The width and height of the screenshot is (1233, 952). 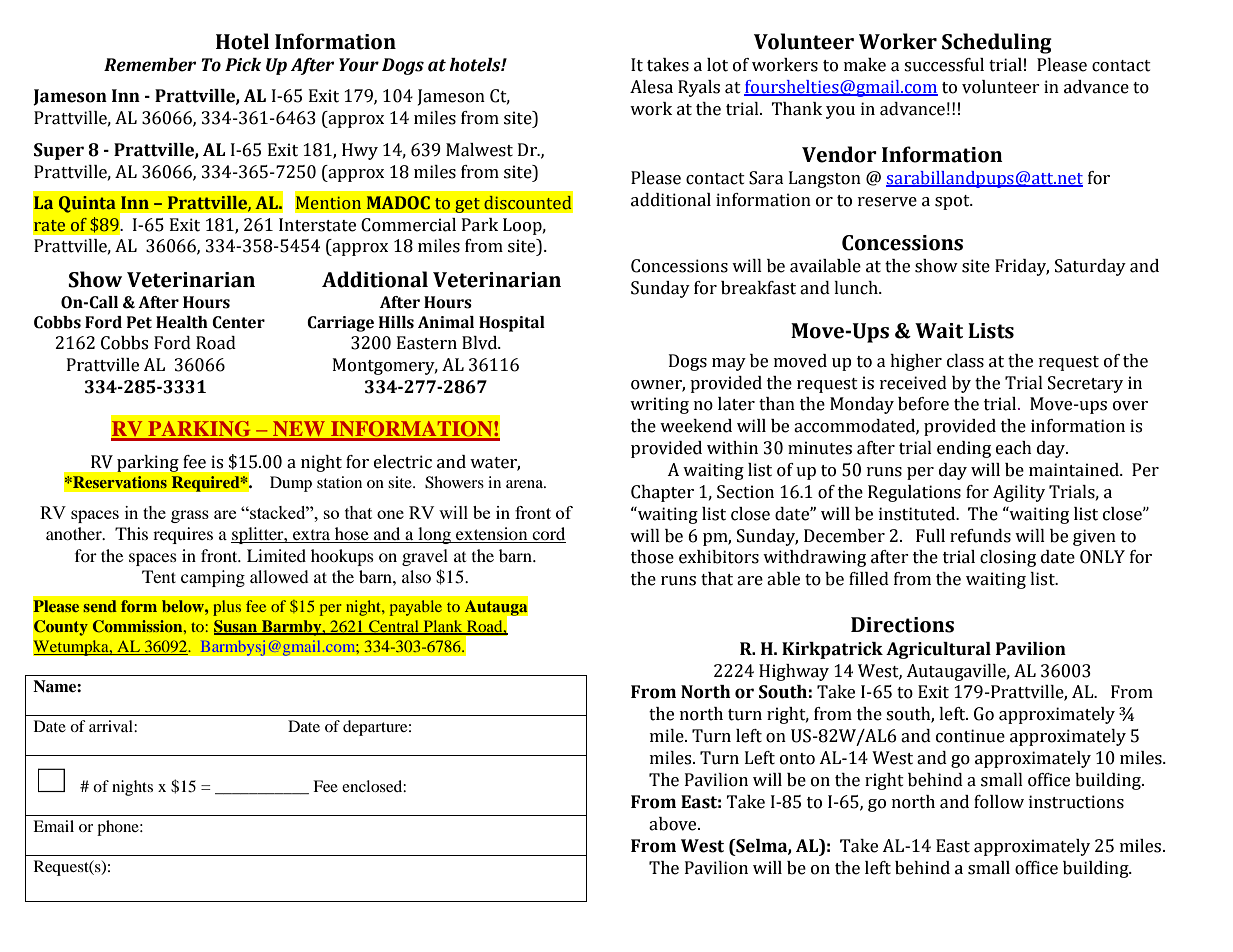 I want to click on Email, so click(x=53, y=826).
